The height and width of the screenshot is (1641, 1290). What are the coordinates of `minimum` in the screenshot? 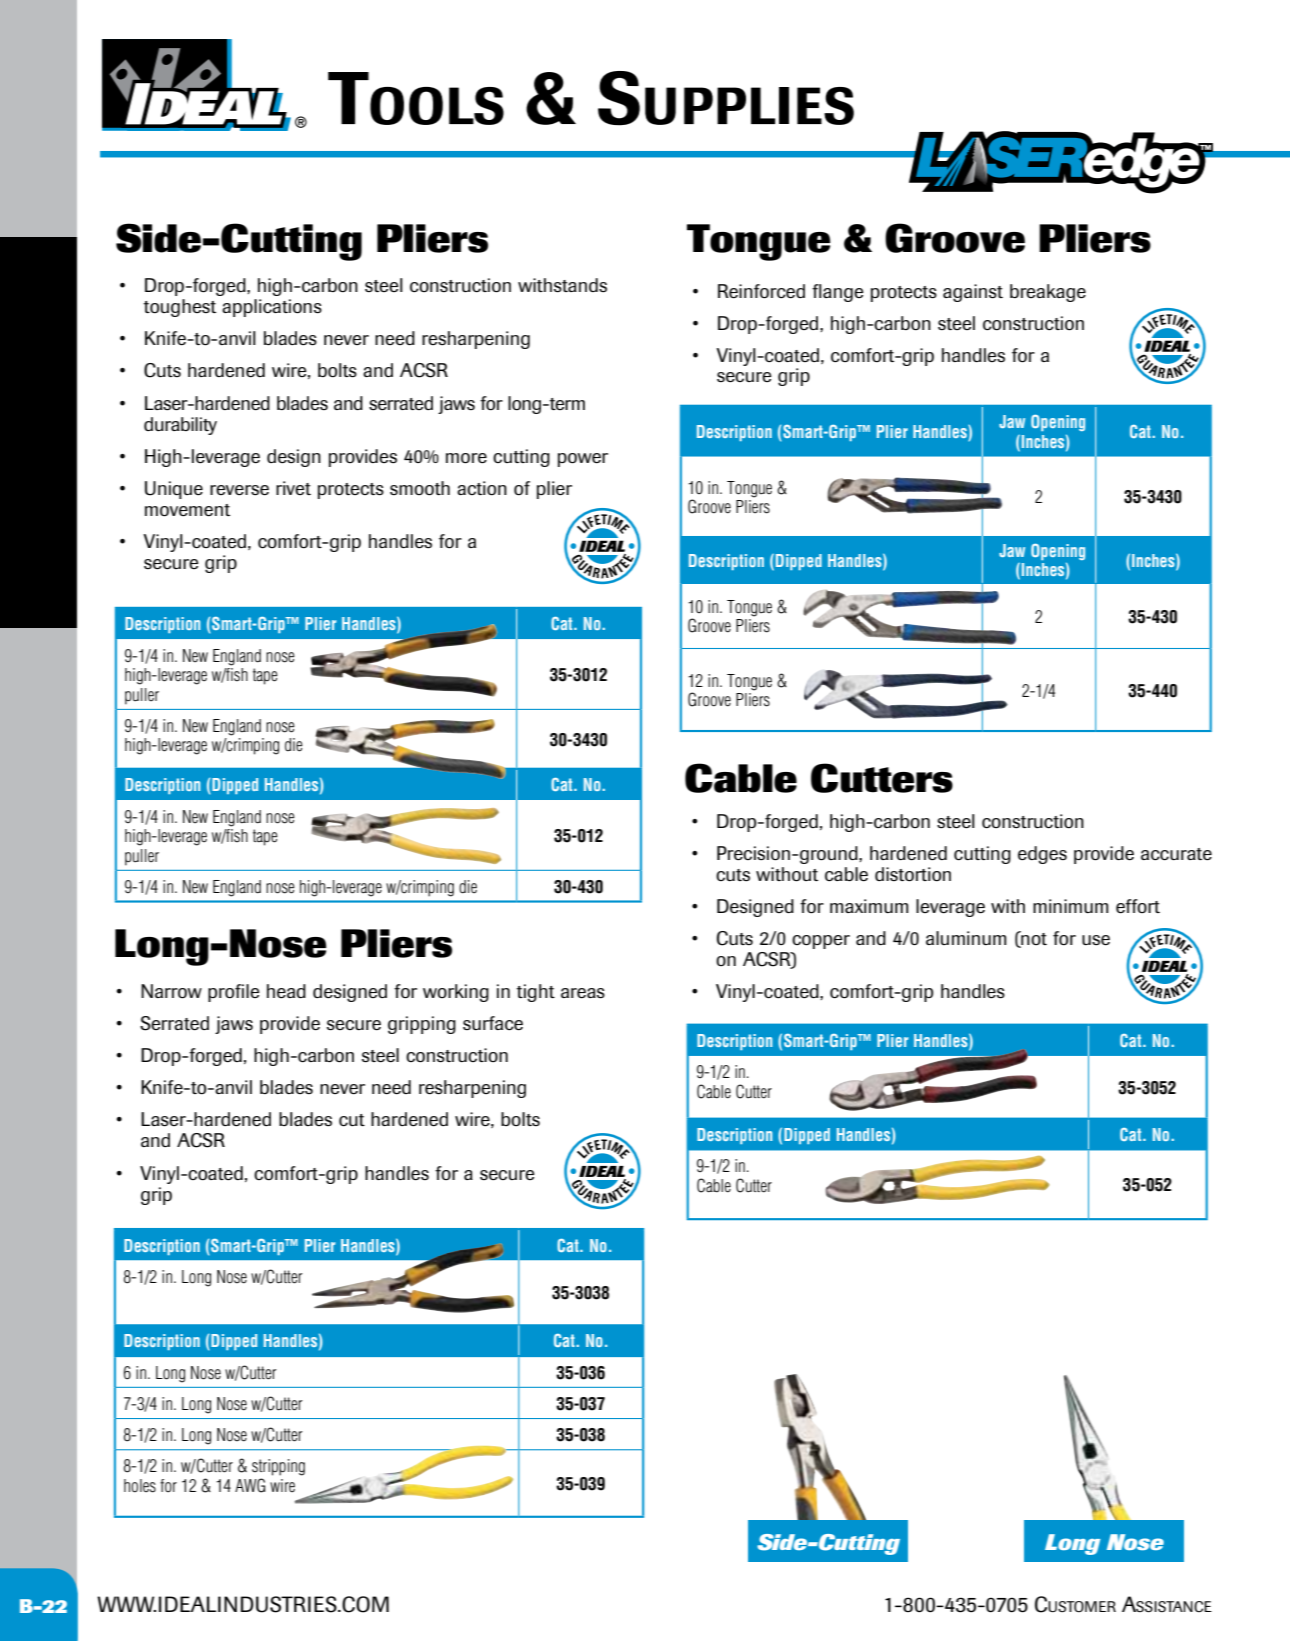 It's located at (1071, 906).
